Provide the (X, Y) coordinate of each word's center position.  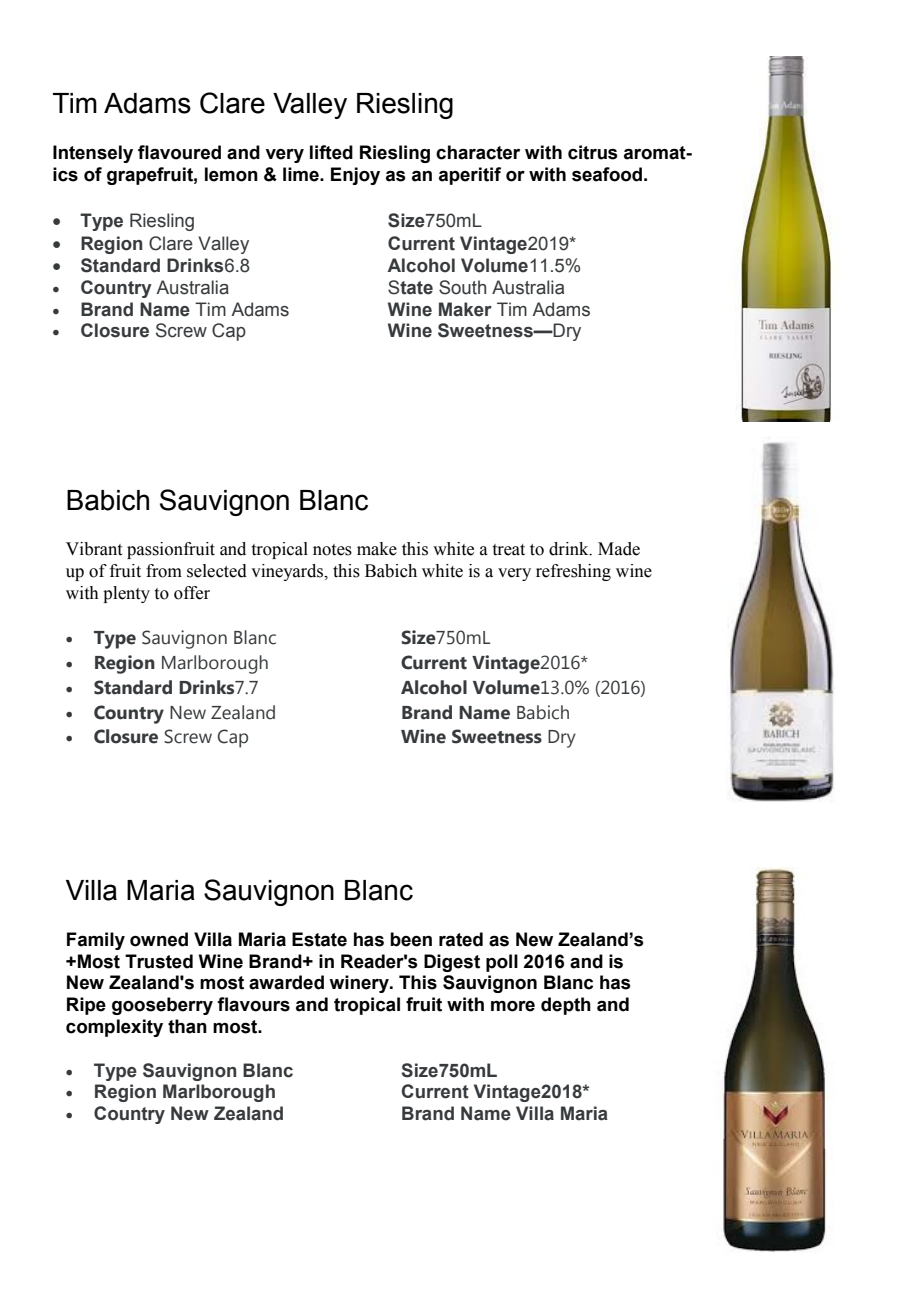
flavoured (179, 152)
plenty (126, 594)
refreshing (573, 572)
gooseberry (162, 1006)
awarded (286, 982)
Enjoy (355, 176)
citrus (593, 152)
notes (332, 550)
